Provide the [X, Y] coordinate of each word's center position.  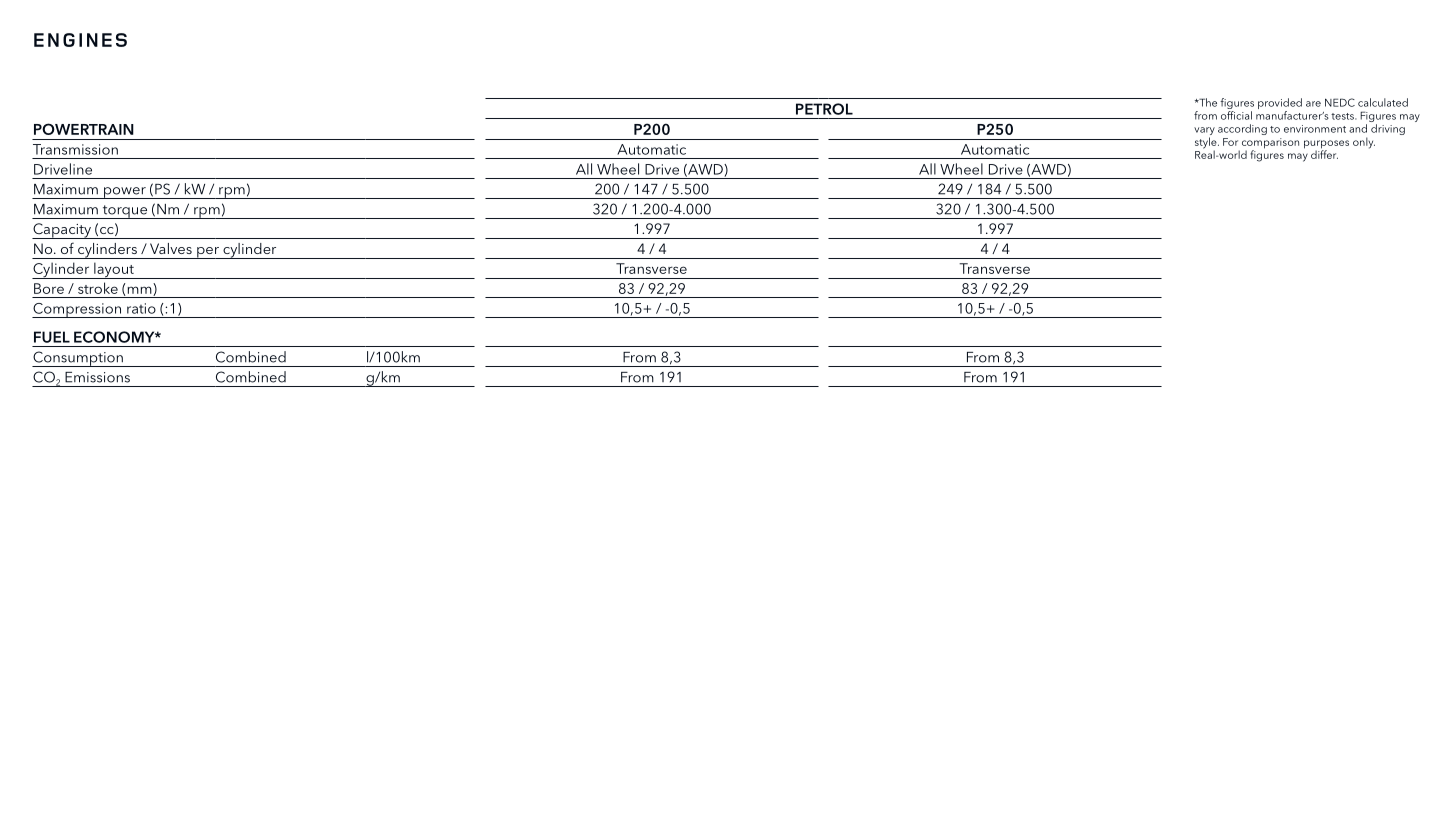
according [1242, 129]
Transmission [75, 149]
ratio [141, 308]
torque [124, 212]
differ [1324, 153]
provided [1280, 103]
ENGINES [80, 40]
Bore [49, 288]
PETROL [824, 109]
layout [114, 270]
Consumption [78, 359]
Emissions [97, 377]
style [1207, 144]
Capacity [62, 231]
